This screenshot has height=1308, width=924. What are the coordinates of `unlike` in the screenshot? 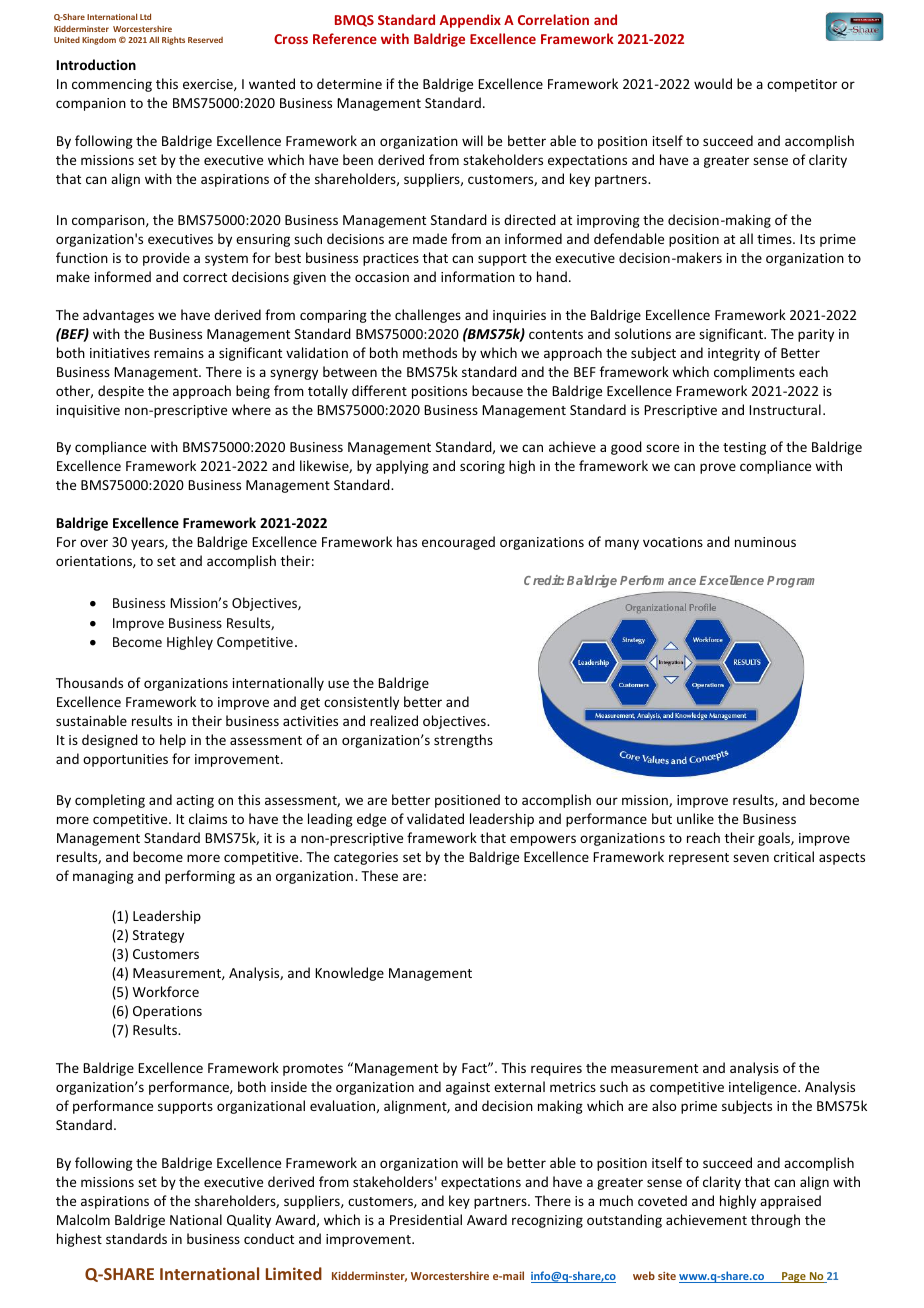 It's located at (695, 818).
